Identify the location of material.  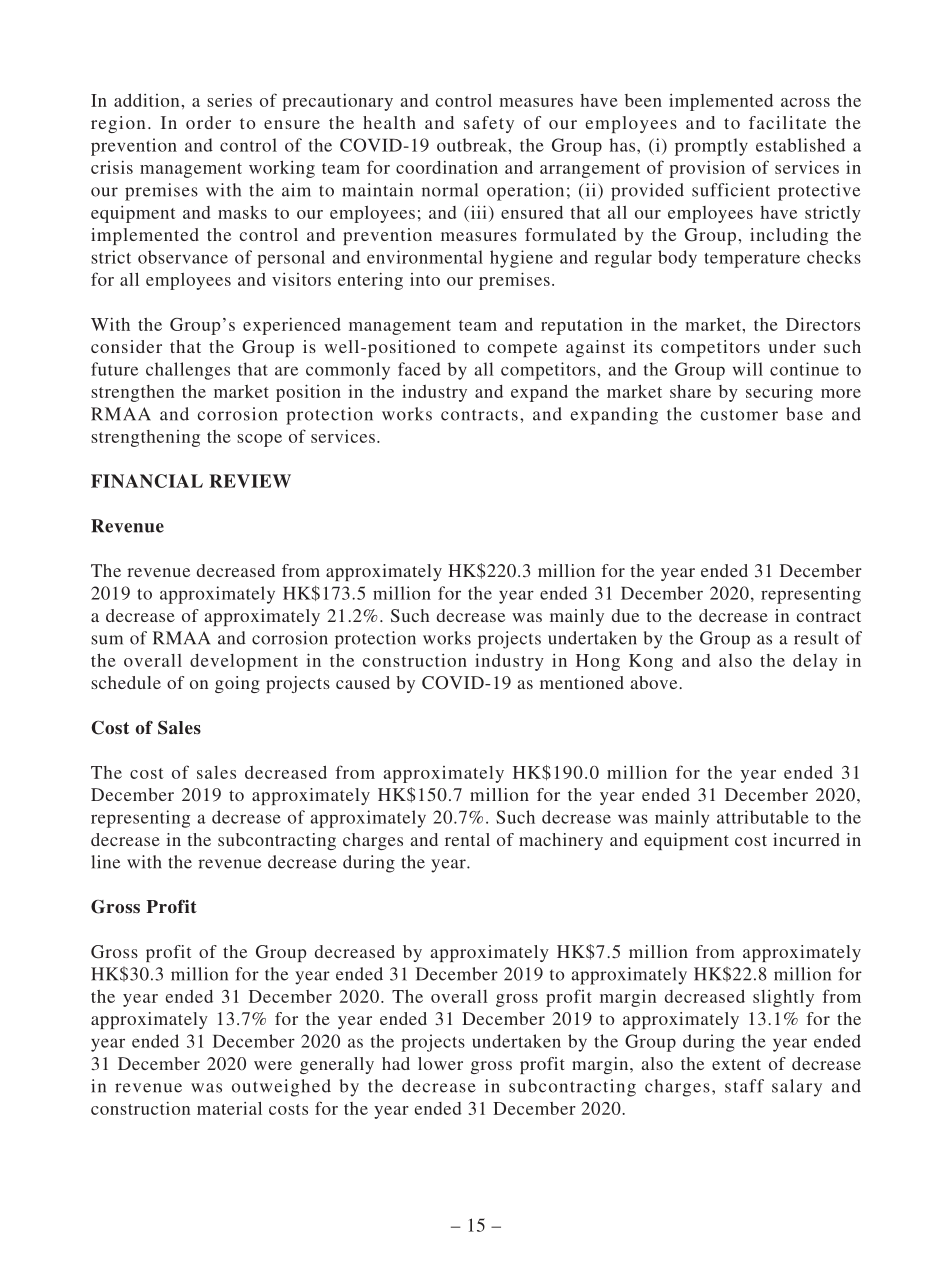
(229, 1108).
